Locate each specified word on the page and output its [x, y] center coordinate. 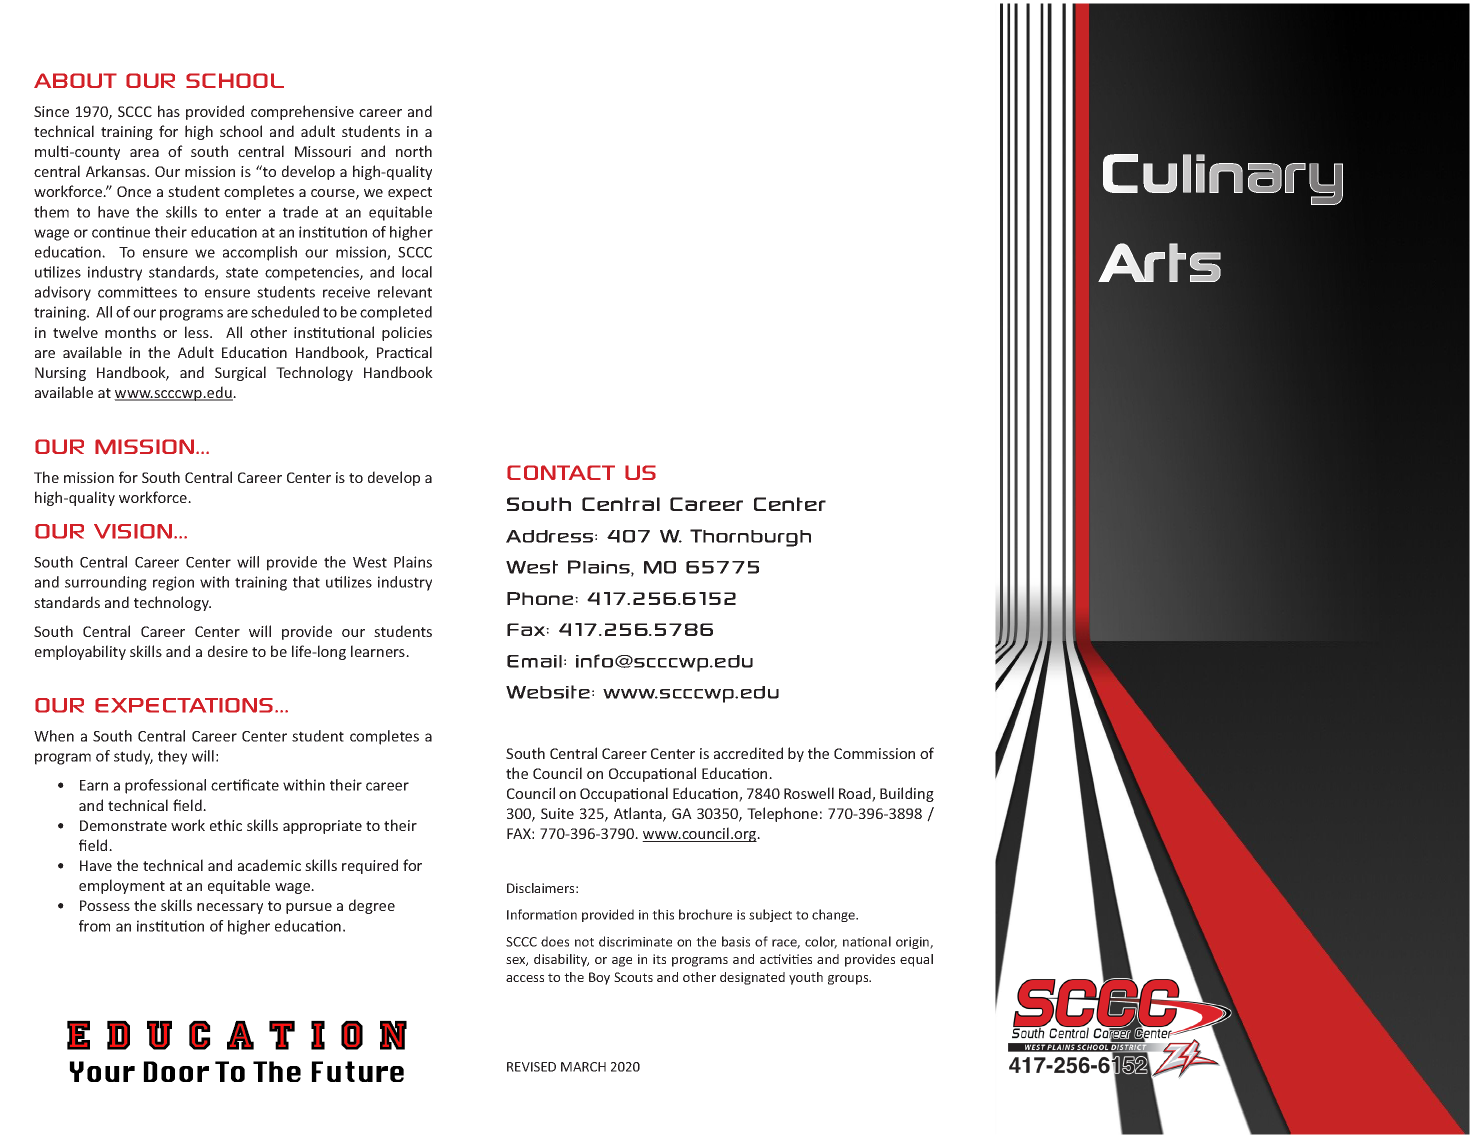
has [169, 111]
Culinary [1223, 179]
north [414, 151]
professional [165, 786]
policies [407, 333]
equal [916, 960]
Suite [557, 813]
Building [907, 794]
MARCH [583, 1067]
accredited [748, 753]
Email [534, 661]
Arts [1159, 262]
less [198, 332]
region [173, 583]
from [94, 926]
